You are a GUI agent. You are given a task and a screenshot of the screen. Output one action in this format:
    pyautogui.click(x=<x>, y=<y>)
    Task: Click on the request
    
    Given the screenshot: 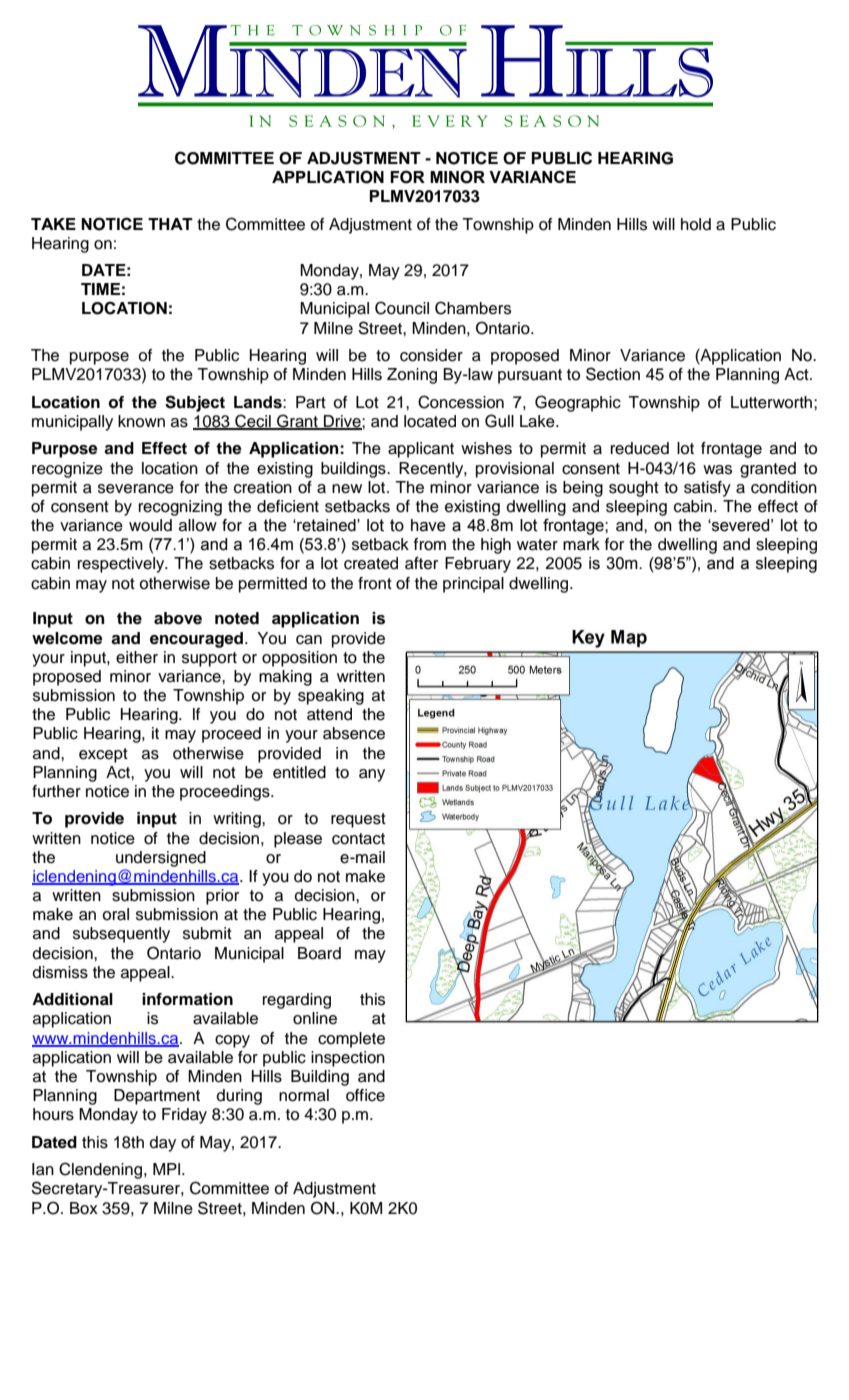 What is the action you would take?
    pyautogui.click(x=358, y=820)
